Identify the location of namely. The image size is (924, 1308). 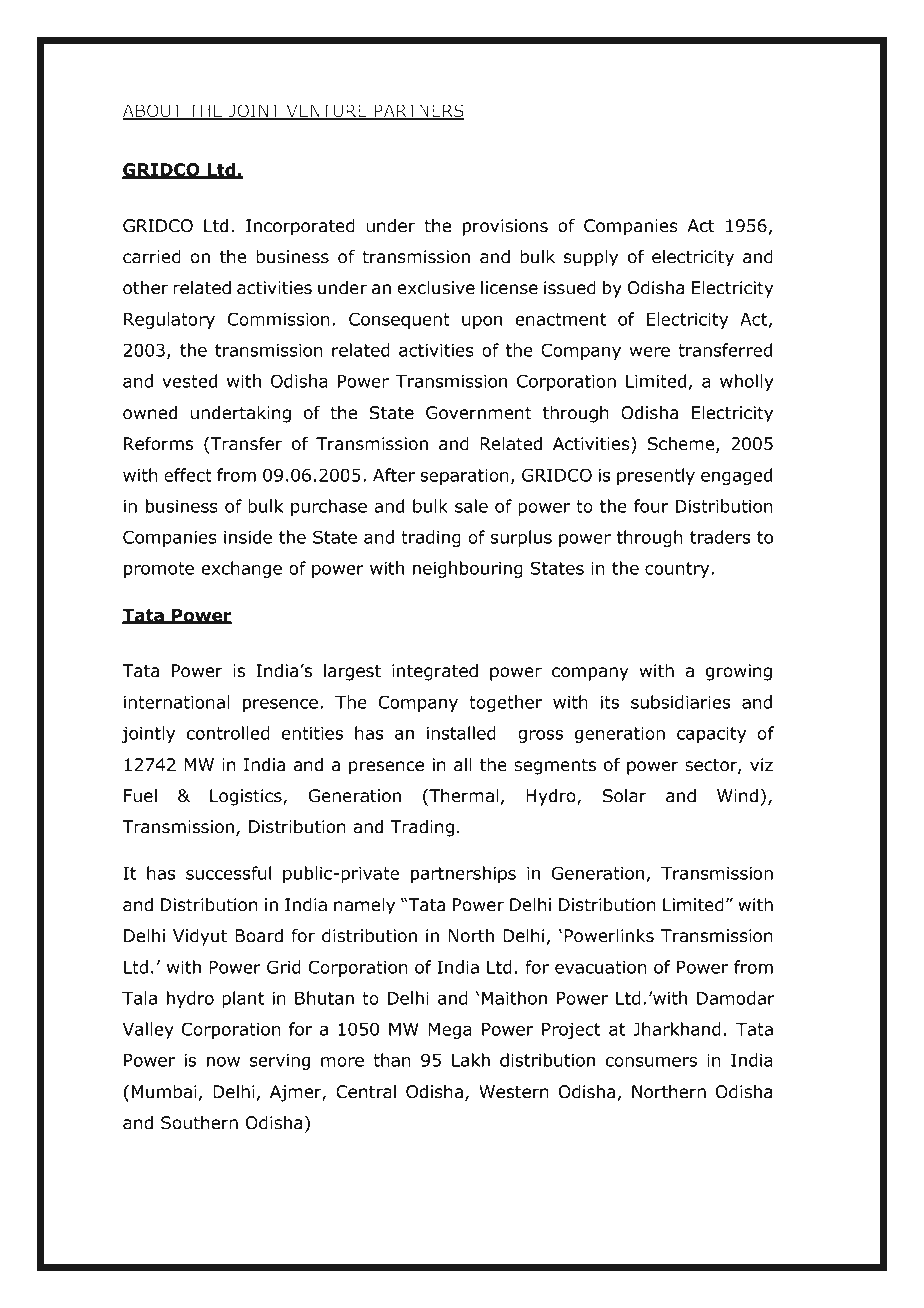
(364, 906).
